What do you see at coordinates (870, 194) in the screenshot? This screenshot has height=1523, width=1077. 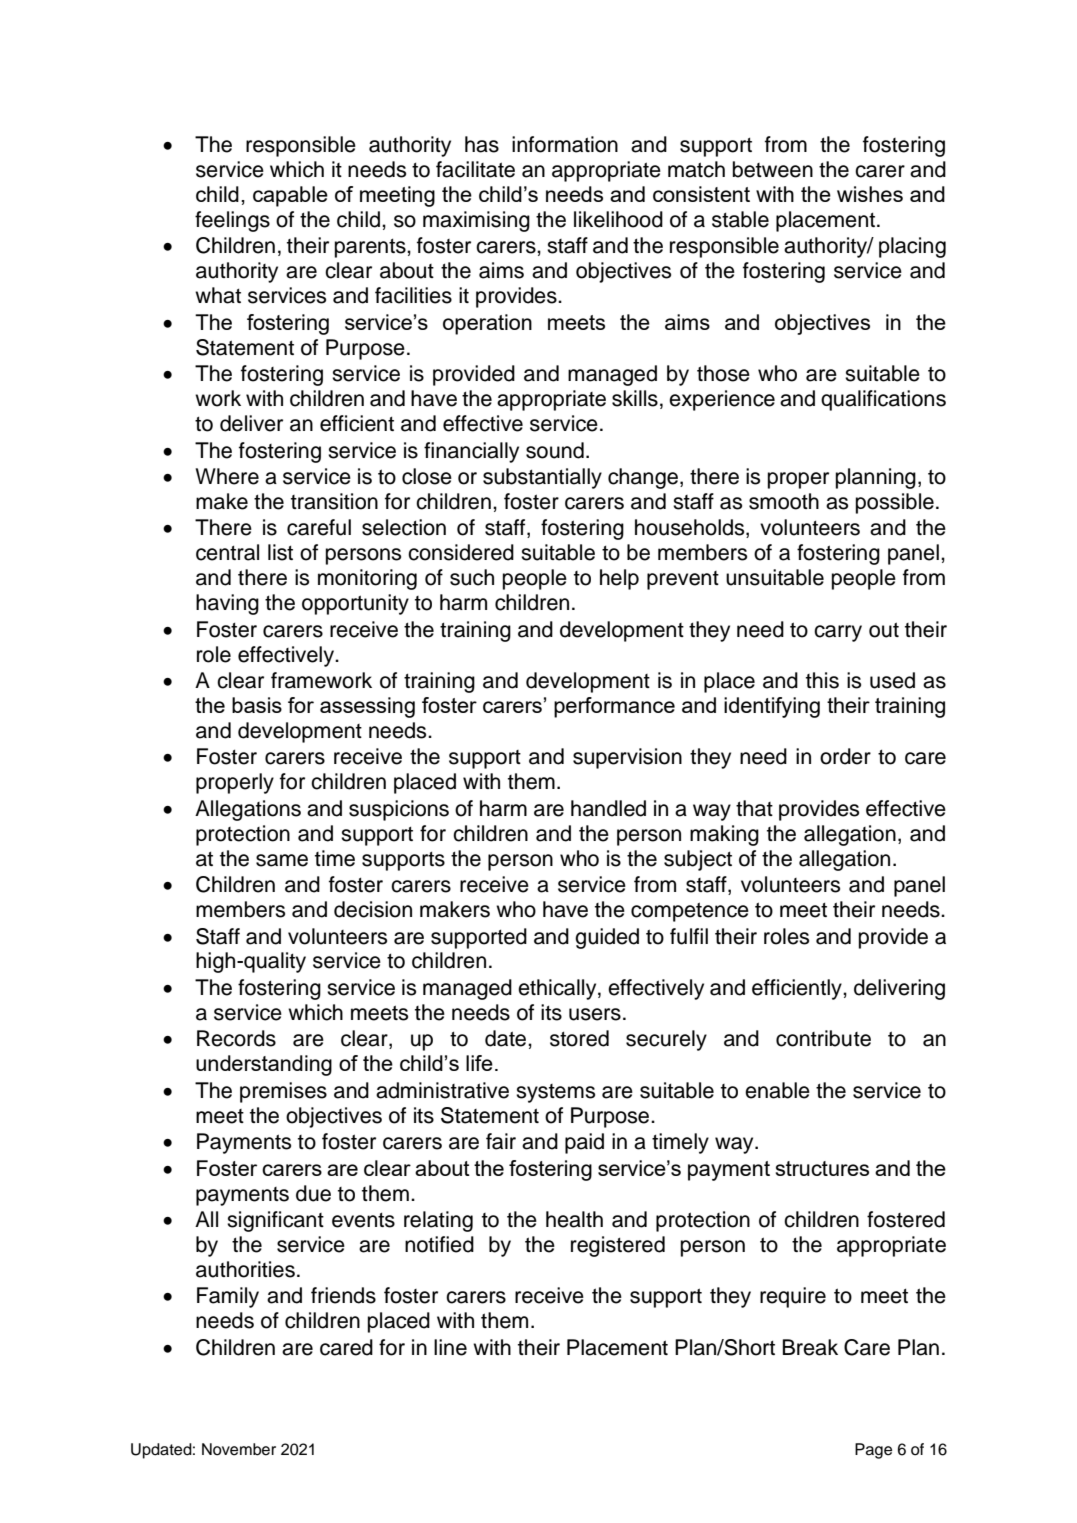 I see `wishes` at bounding box center [870, 194].
